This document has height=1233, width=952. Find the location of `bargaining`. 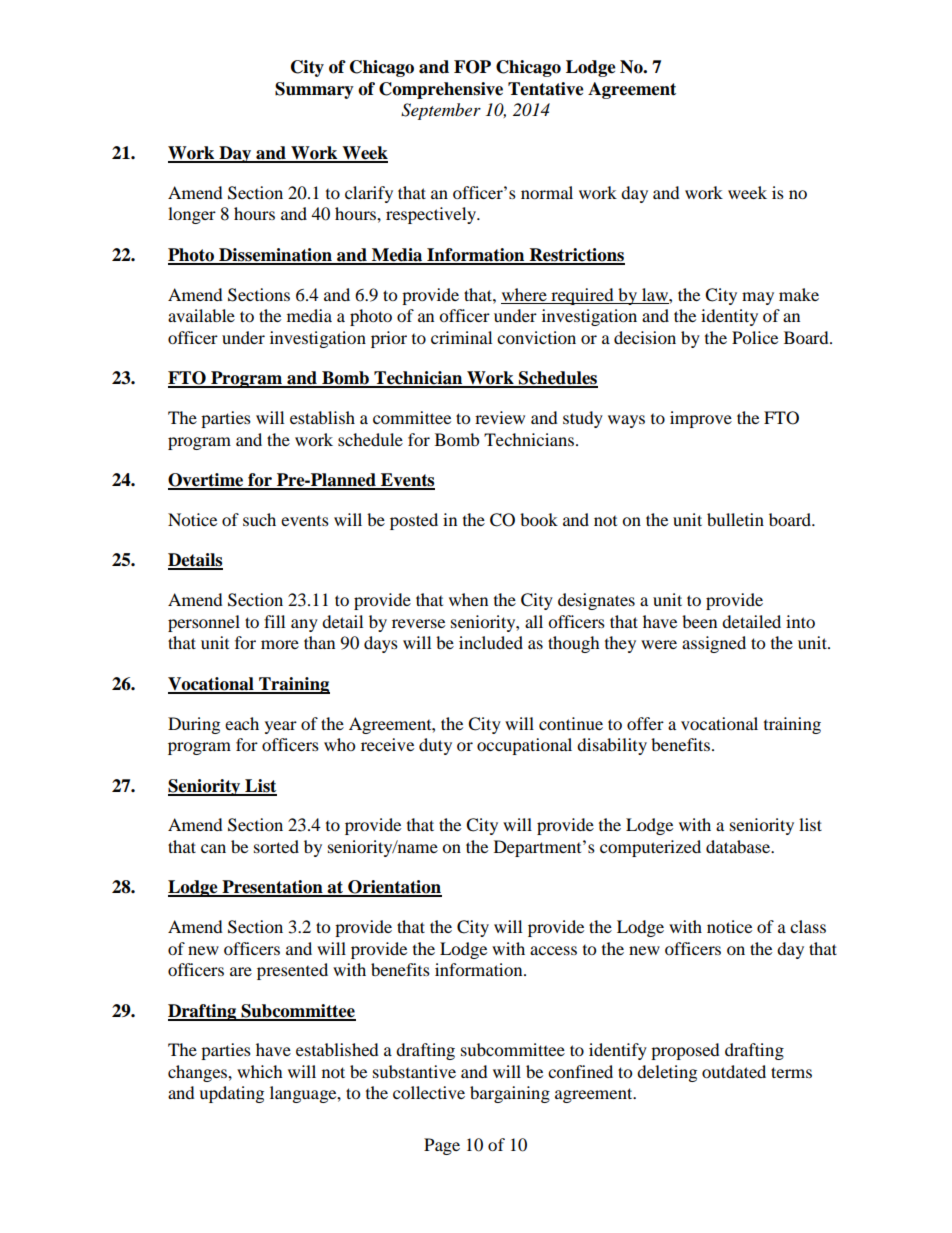

bargaining is located at coordinates (510, 1094).
